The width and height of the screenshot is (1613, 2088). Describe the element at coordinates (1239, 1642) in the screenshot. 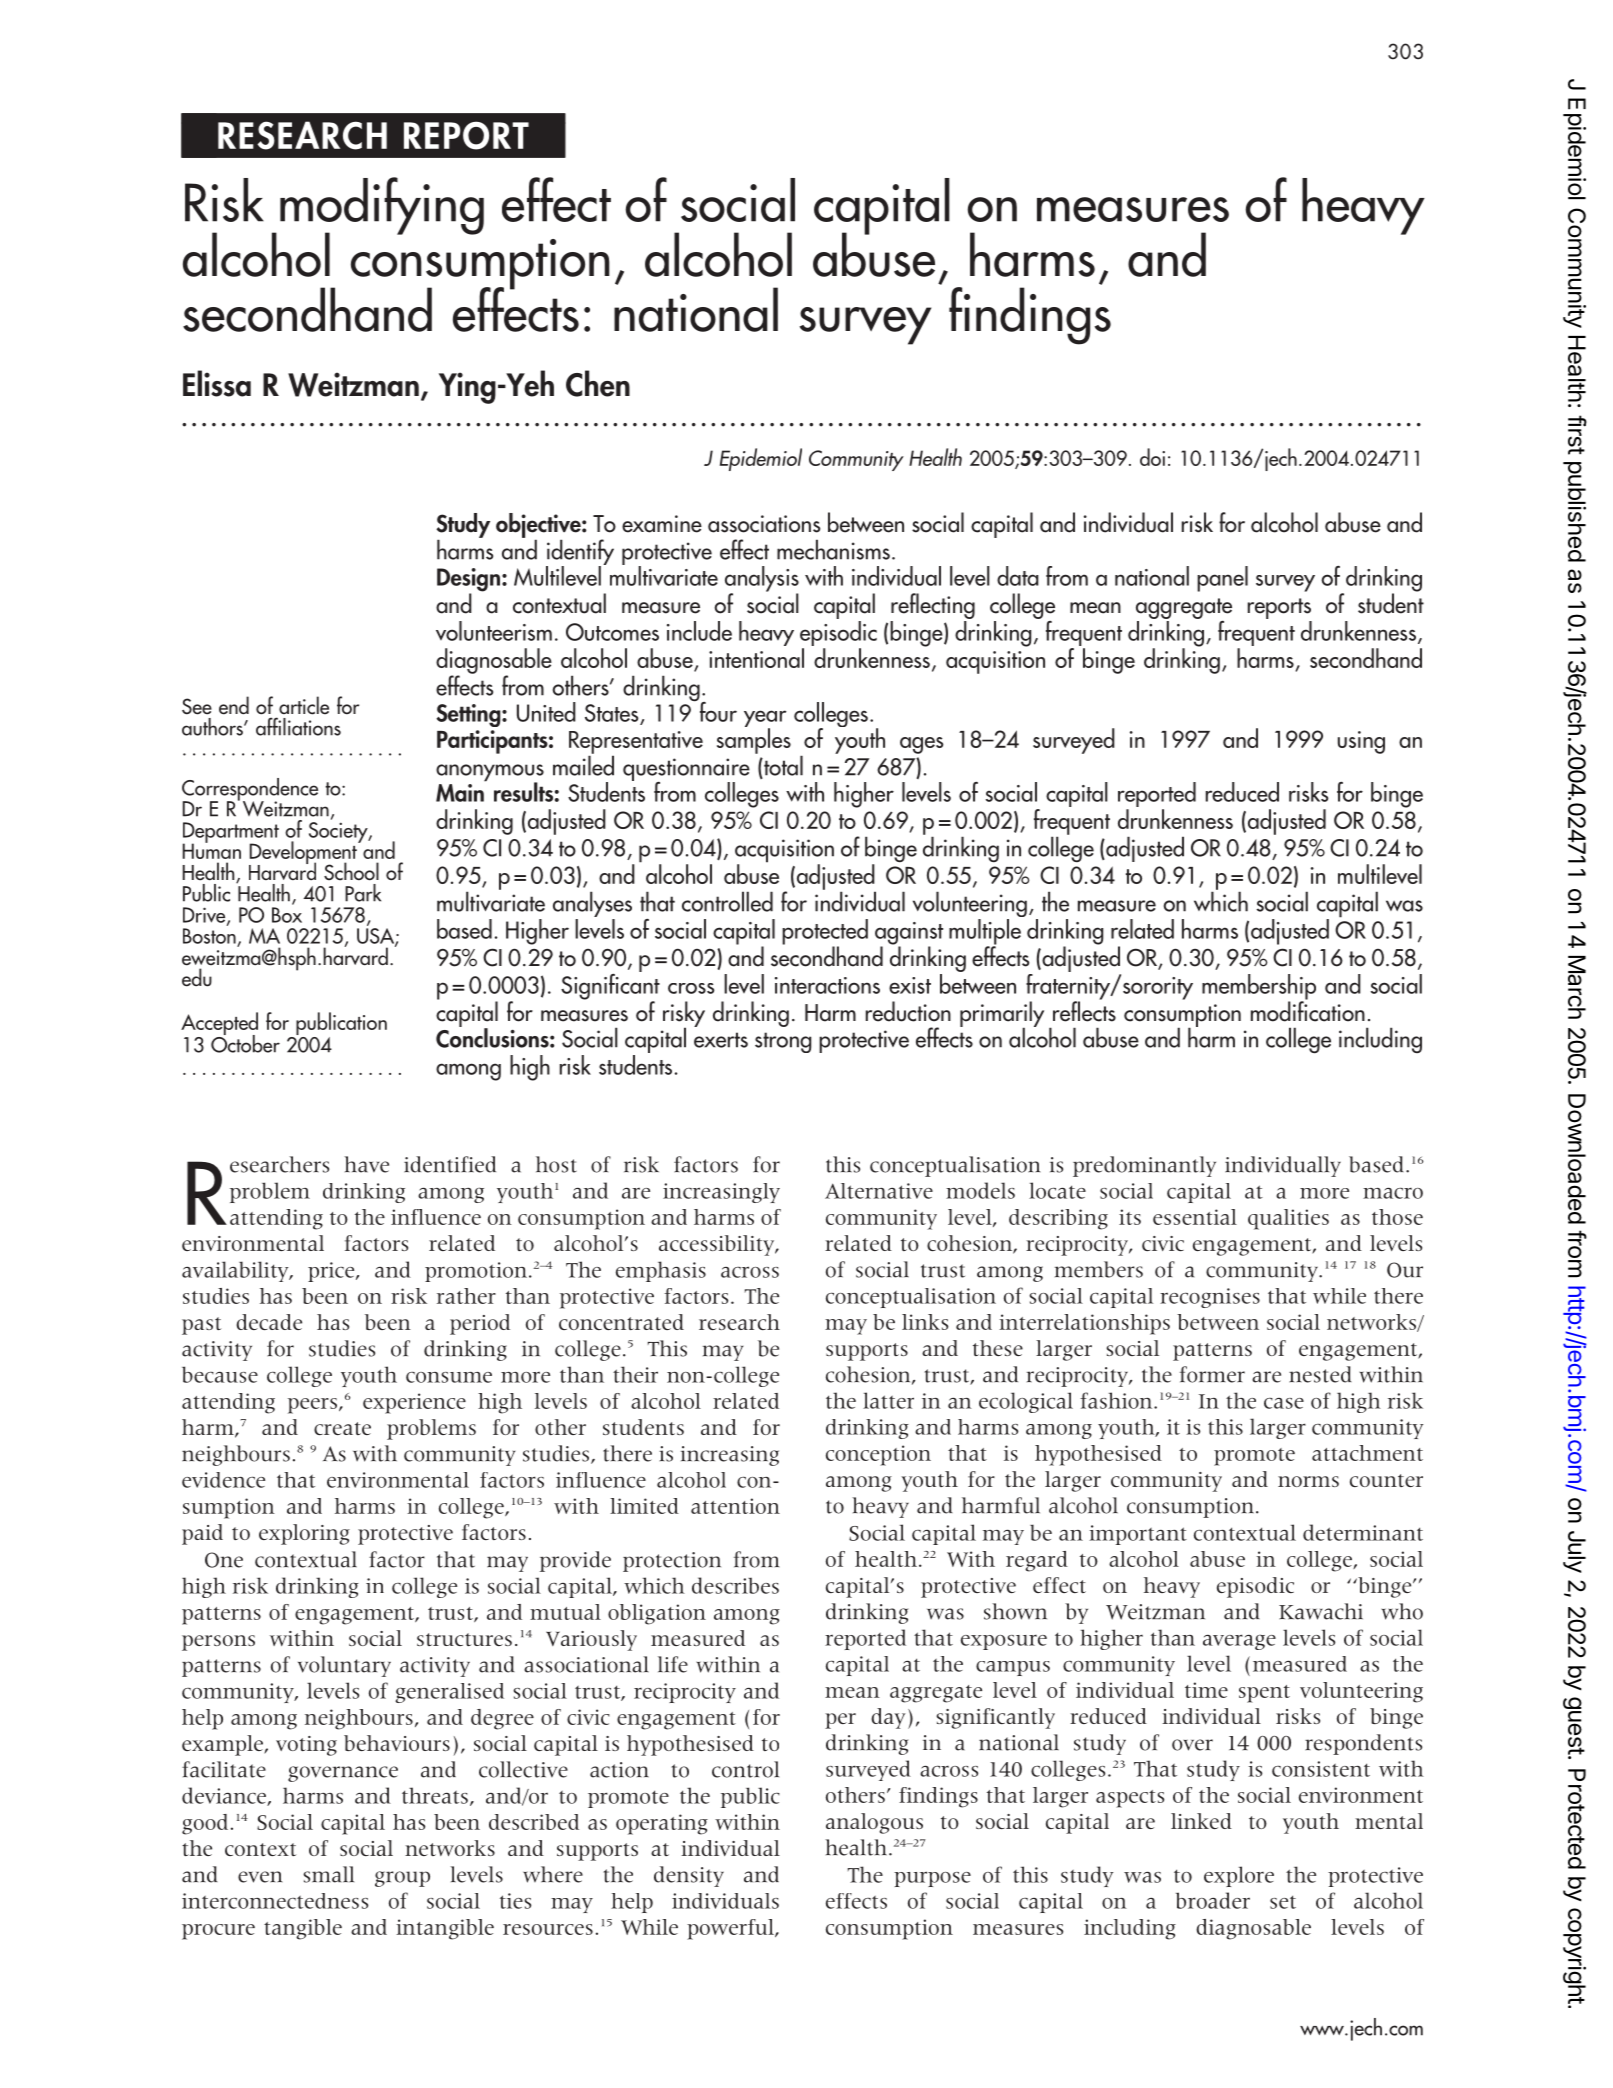

I see `average` at that location.
